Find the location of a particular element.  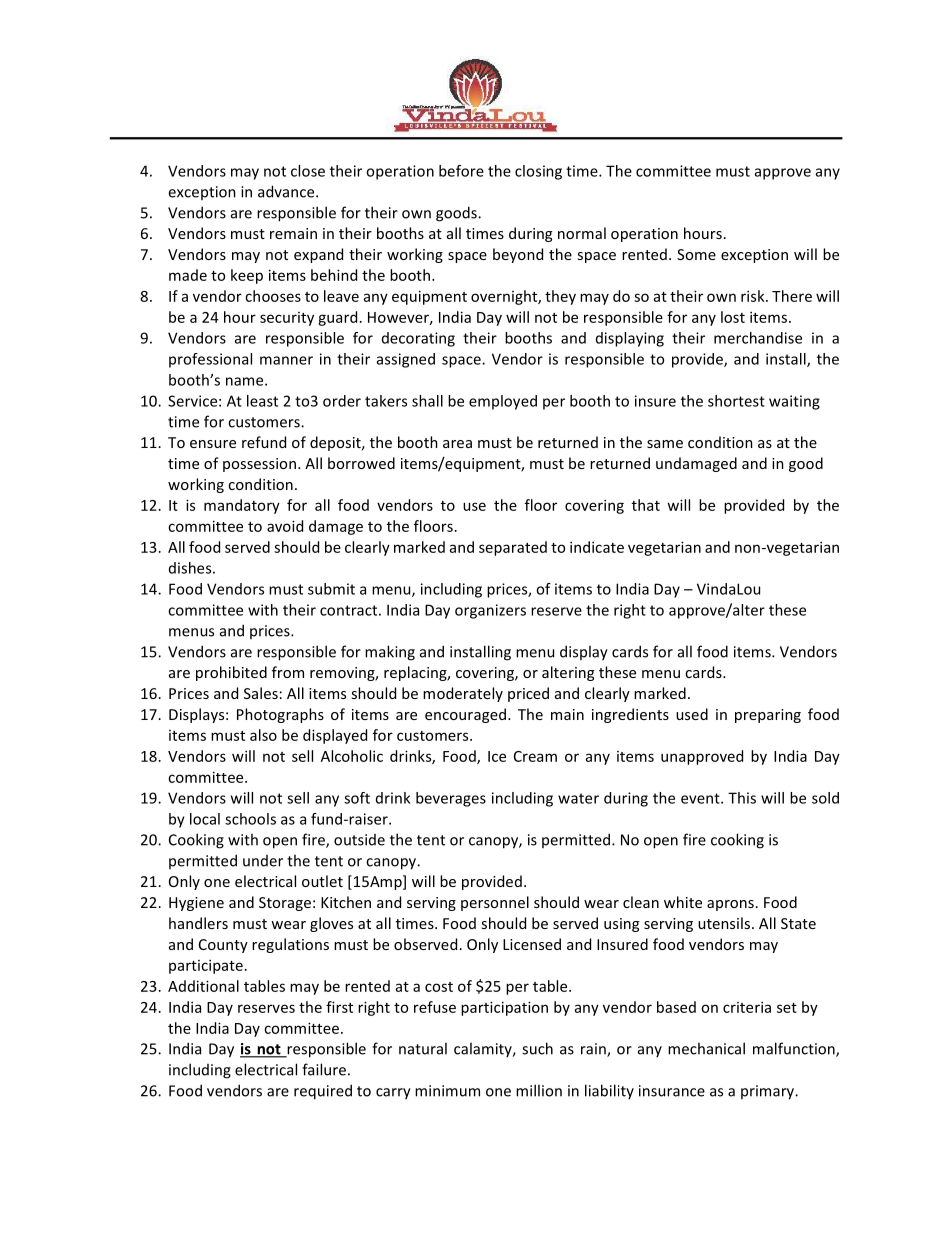

This is located at coordinates (742, 798).
